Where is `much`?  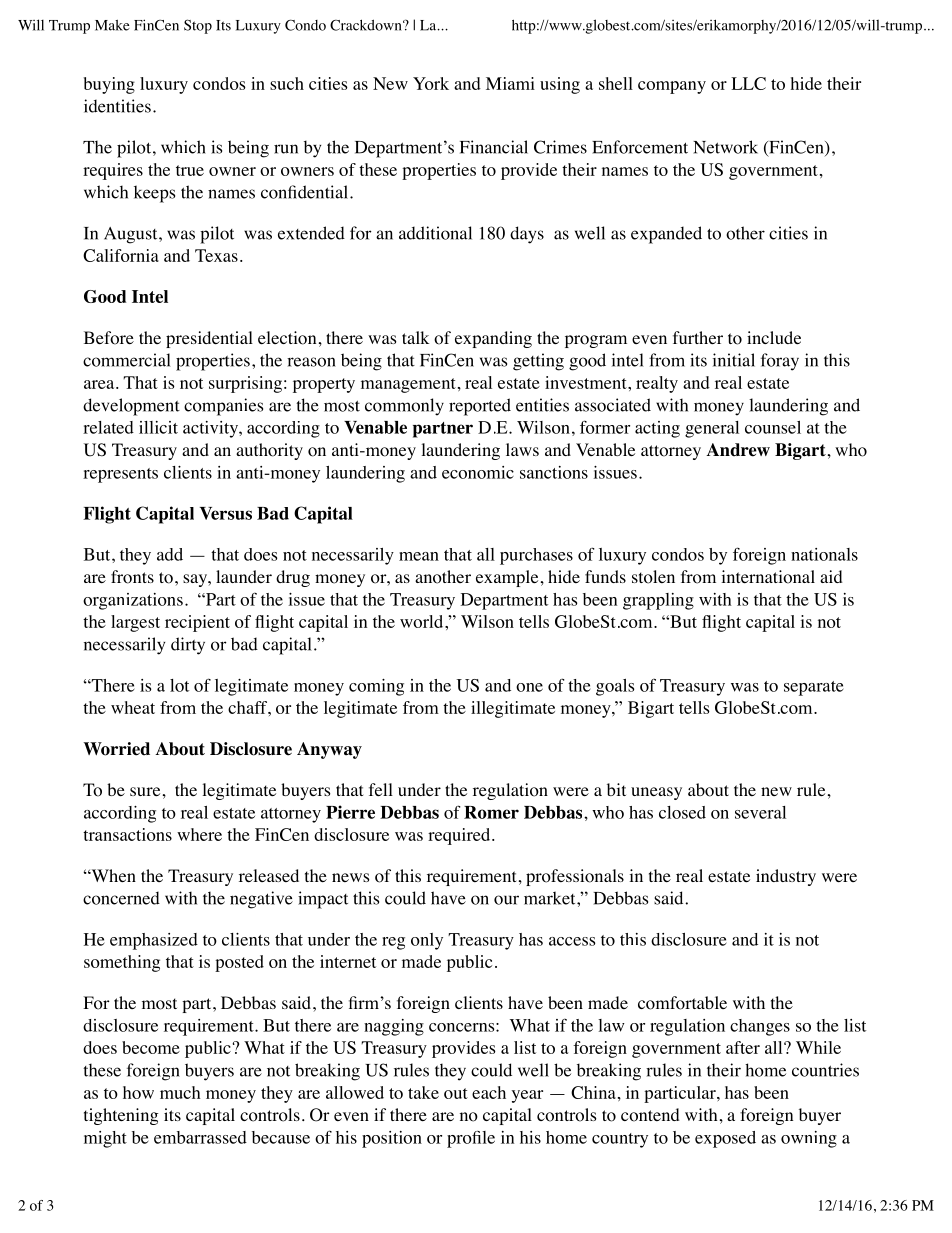
much is located at coordinates (180, 1092).
